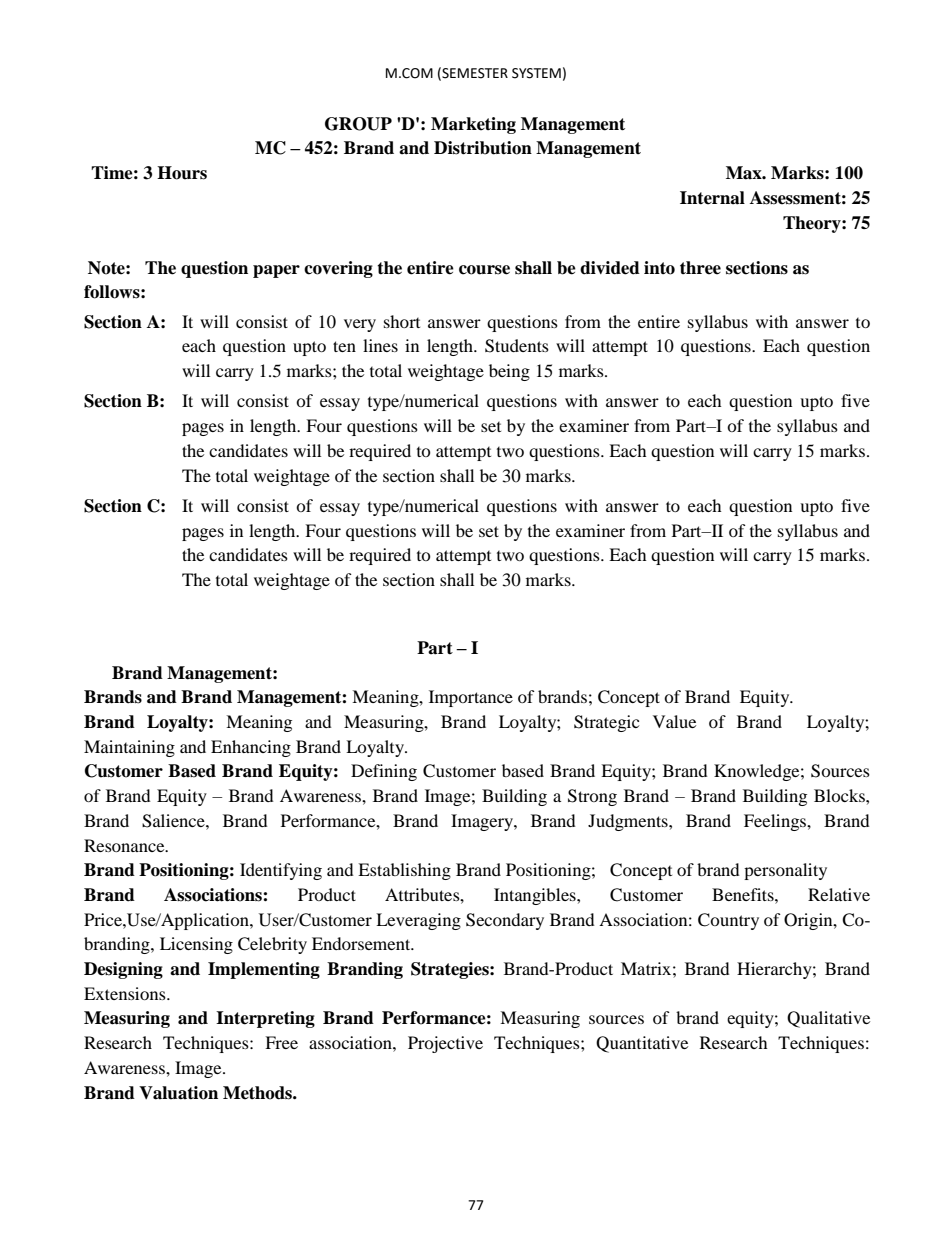 The image size is (952, 1233). I want to click on Marketing, so click(473, 125).
